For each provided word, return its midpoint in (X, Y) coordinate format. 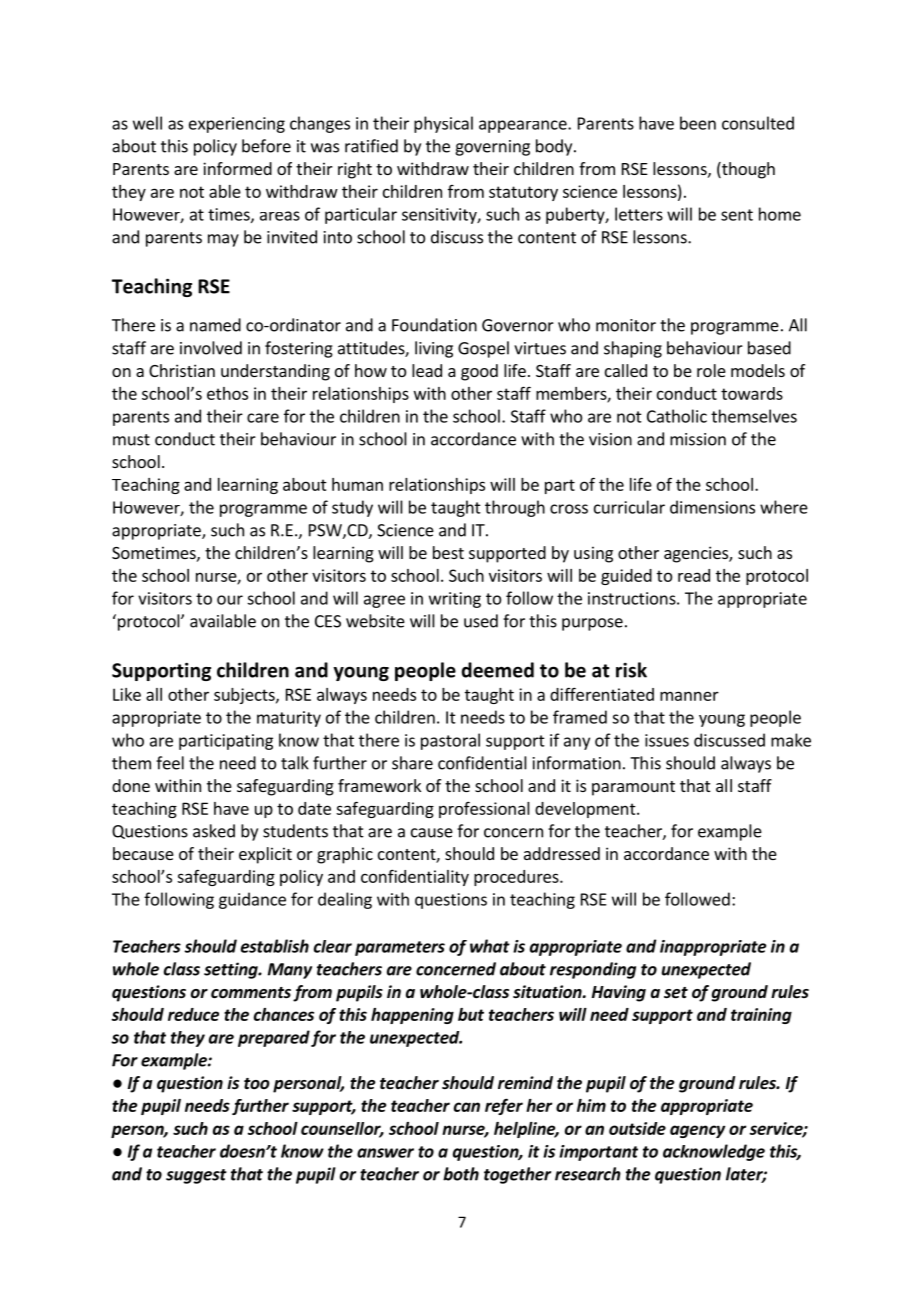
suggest (196, 1176)
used (481, 621)
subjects (245, 696)
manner (689, 696)
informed (237, 168)
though (747, 170)
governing (492, 148)
